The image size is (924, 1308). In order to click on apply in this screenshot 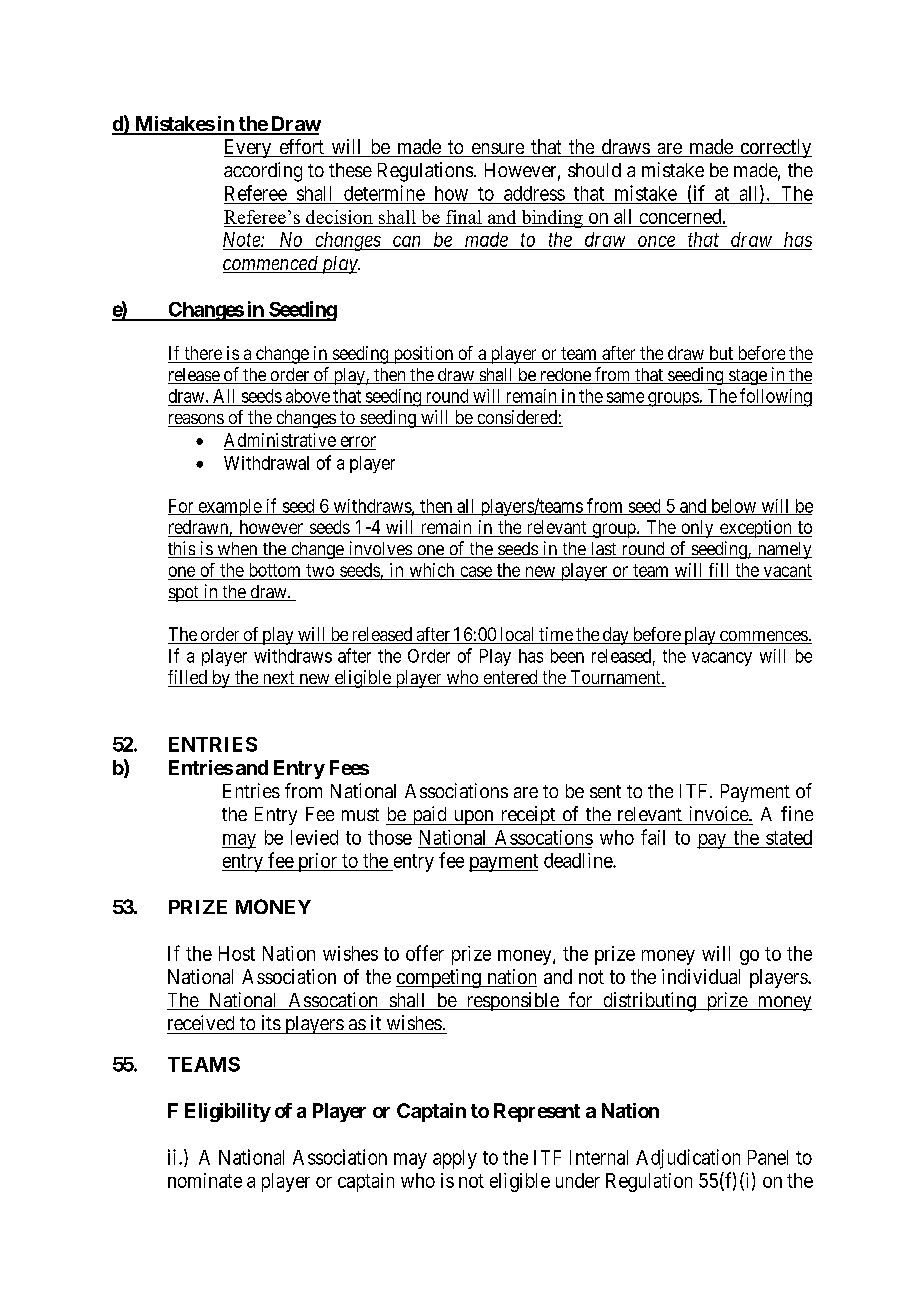, I will do `click(455, 1159)`.
